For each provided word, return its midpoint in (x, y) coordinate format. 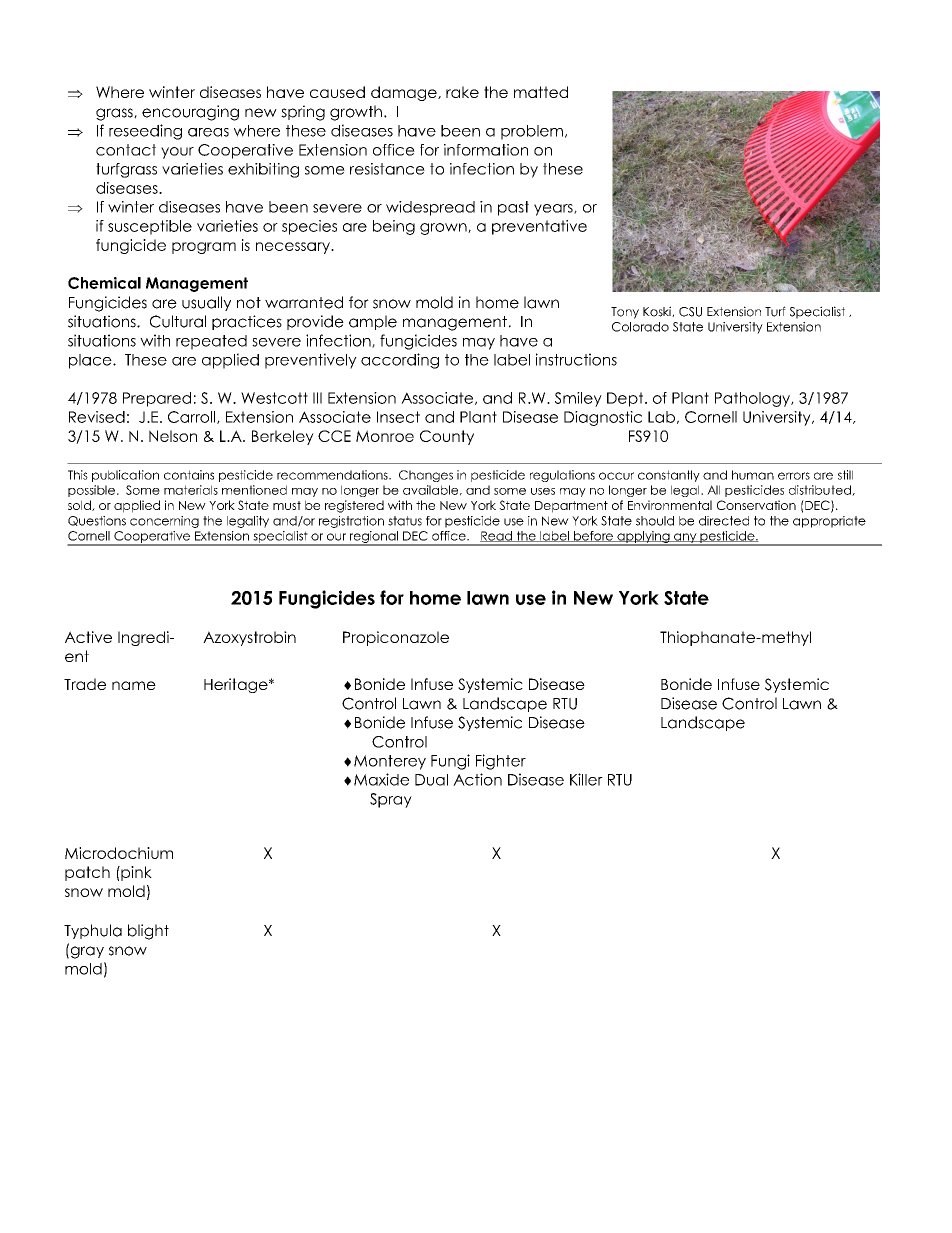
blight (148, 932)
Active (88, 637)
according (400, 361)
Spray (391, 800)
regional (374, 538)
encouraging (190, 113)
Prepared (157, 399)
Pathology (753, 399)
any (685, 539)
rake (462, 92)
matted (541, 92)
